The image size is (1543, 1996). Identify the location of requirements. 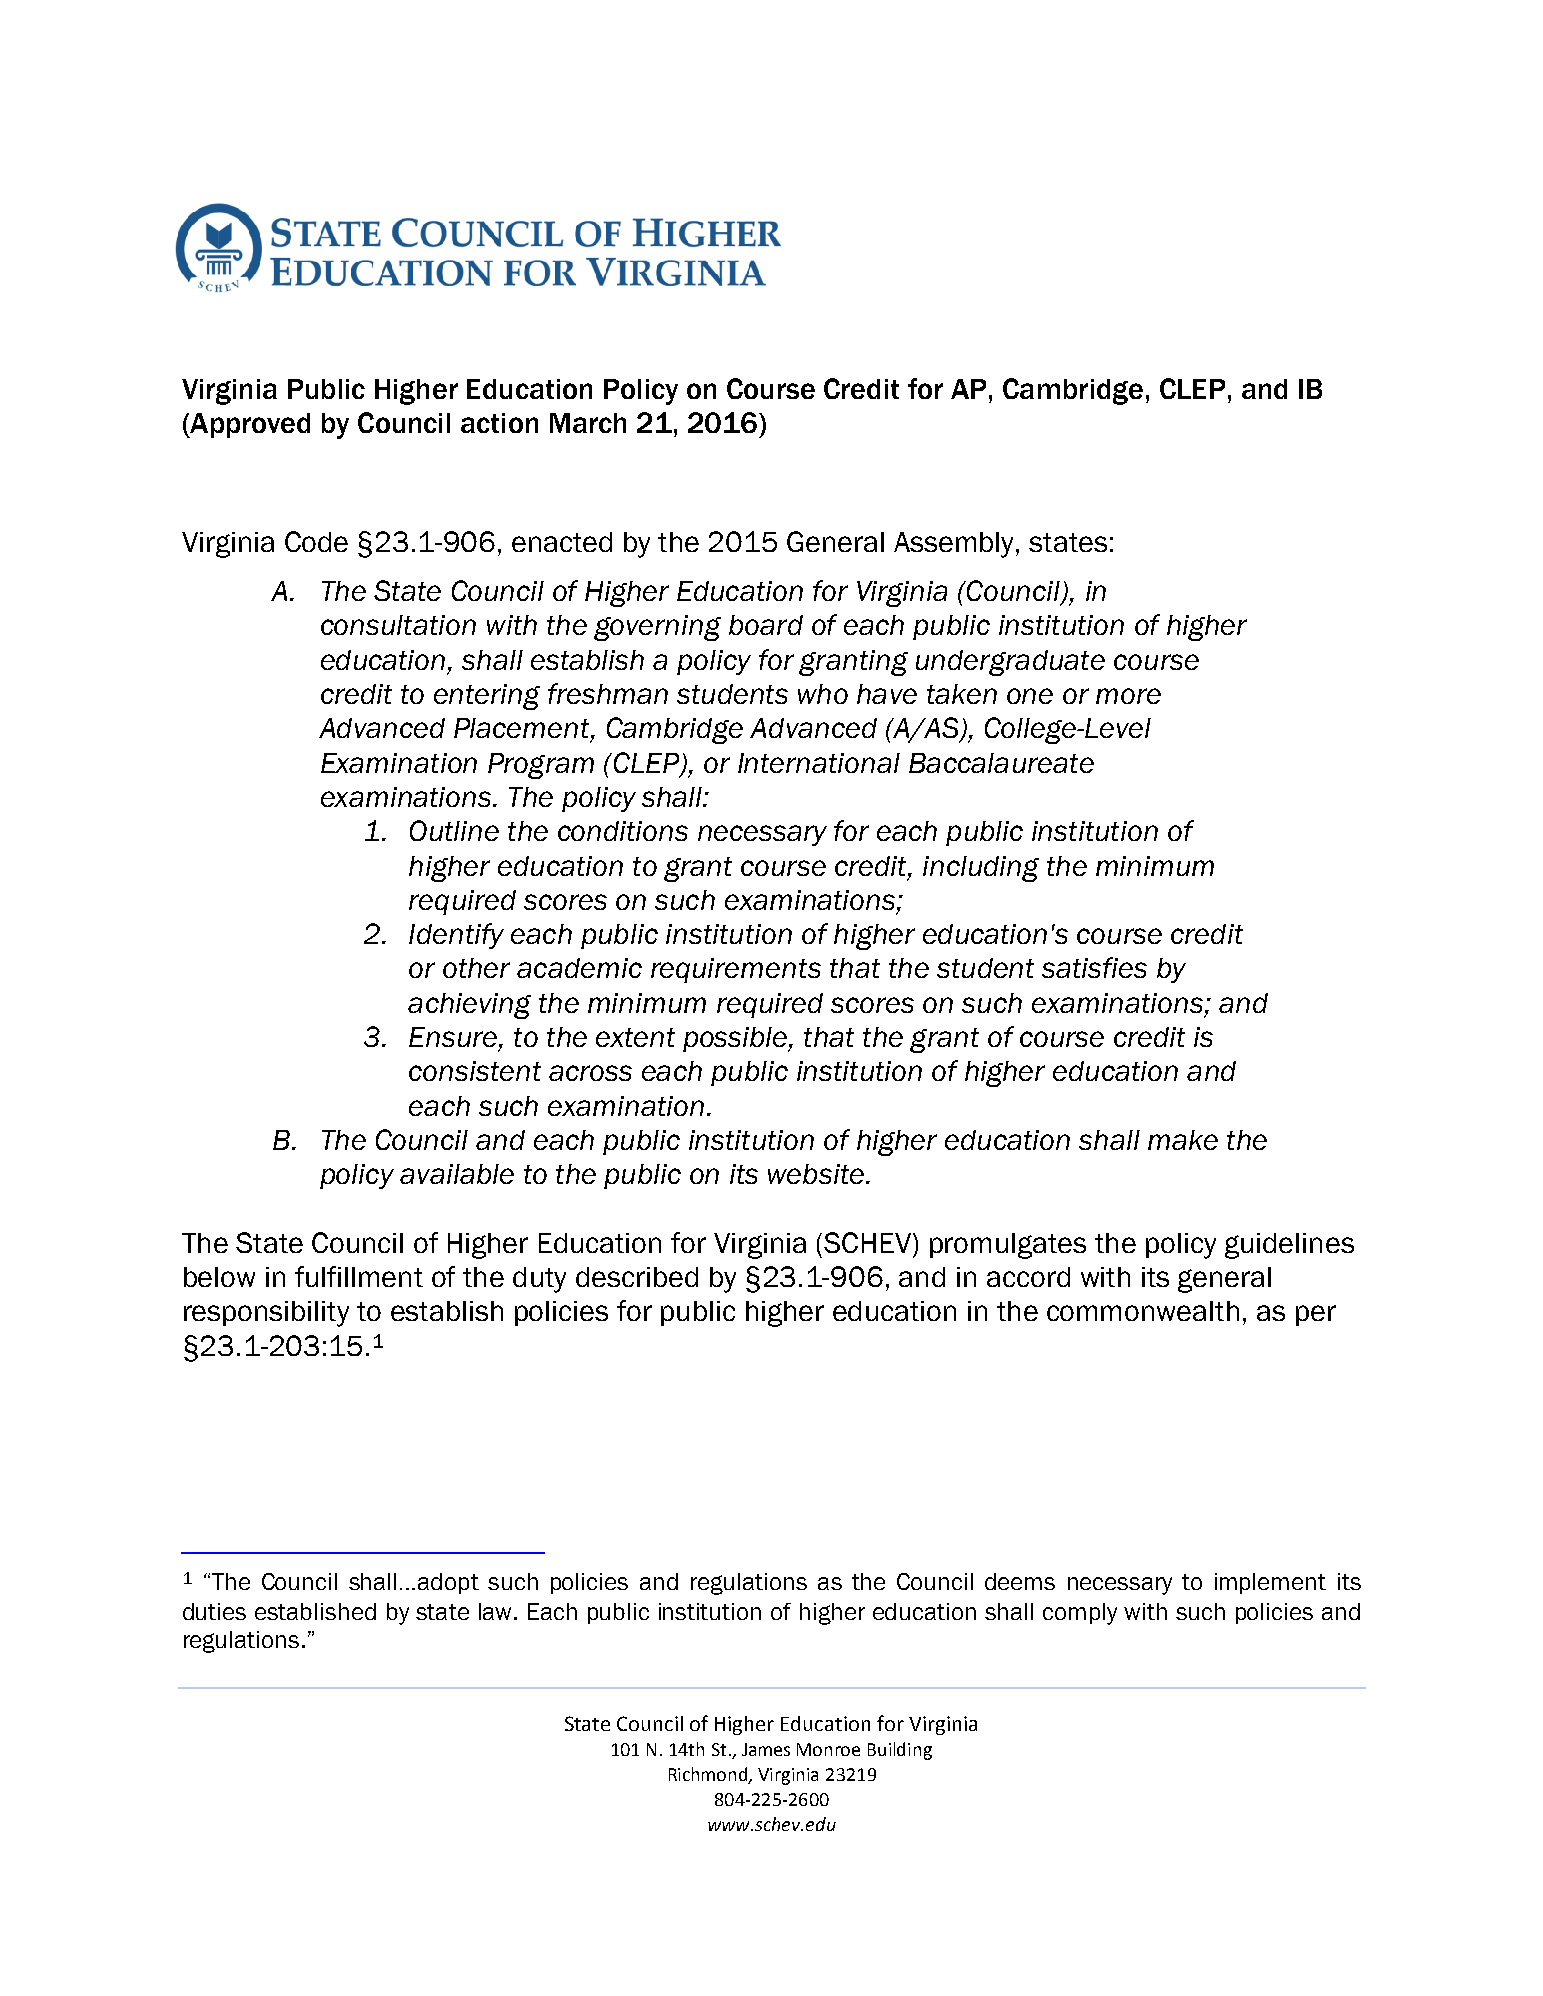
(736, 970).
